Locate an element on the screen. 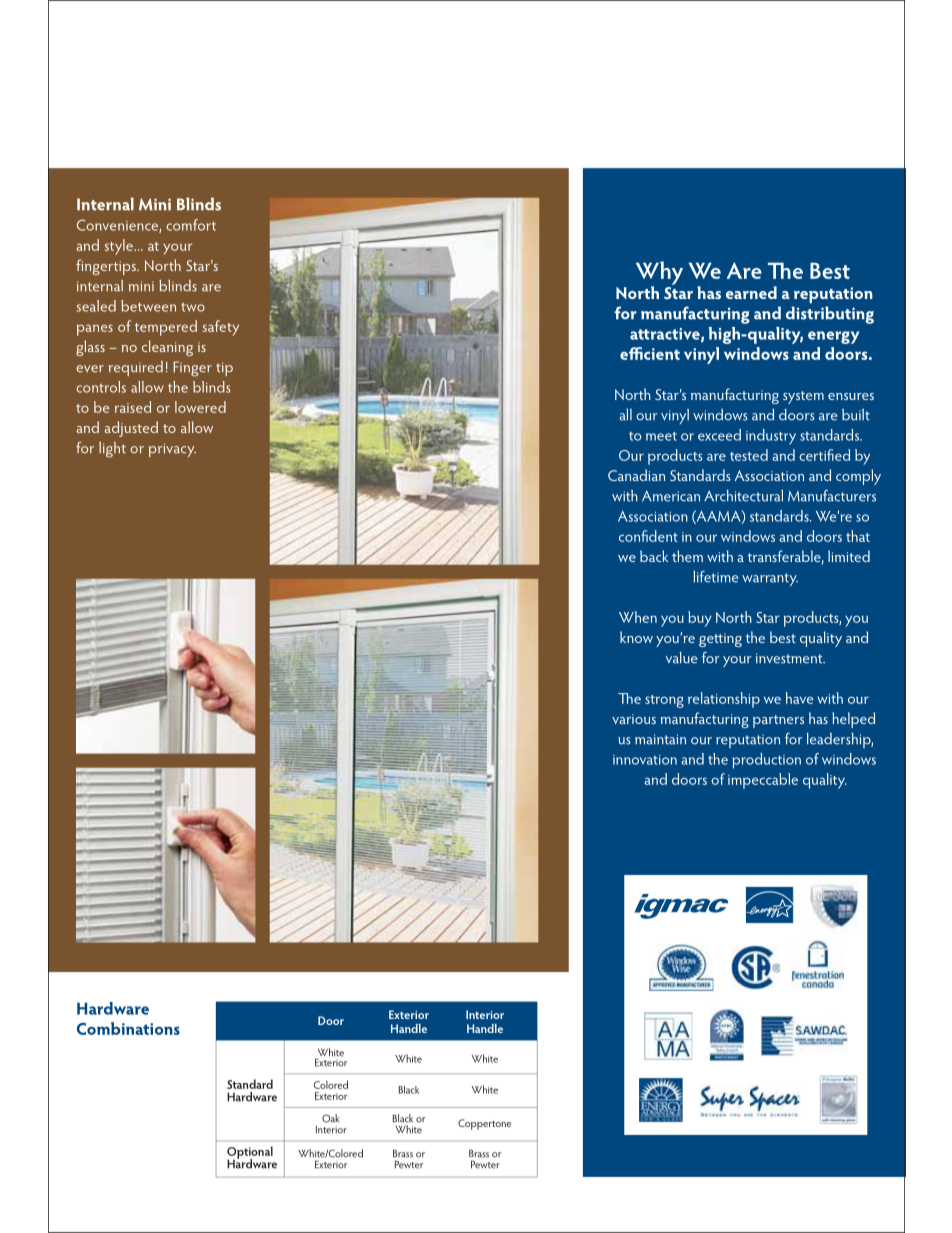 This screenshot has height=1233, width=952. Optional is located at coordinates (250, 1153).
